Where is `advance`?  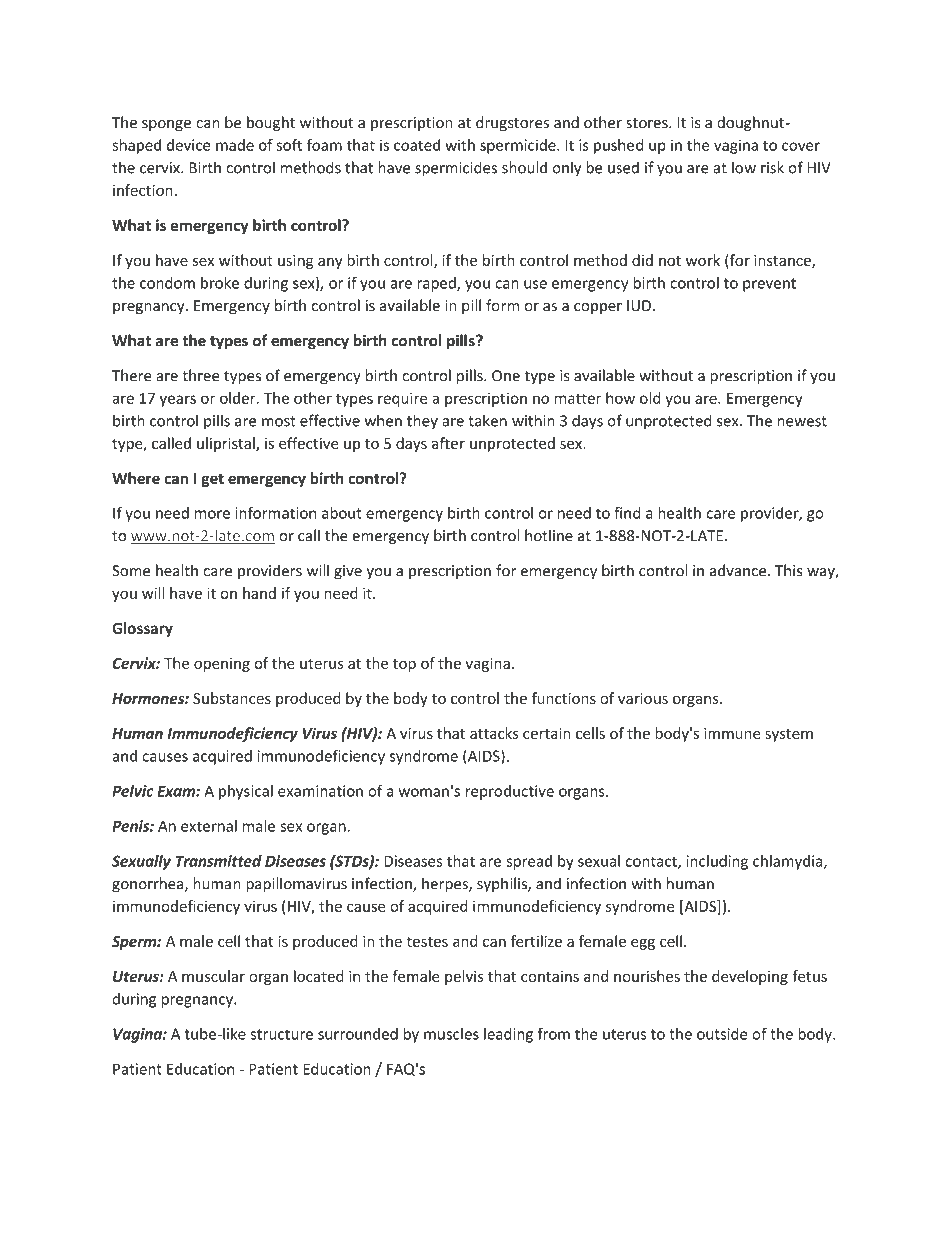 advance is located at coordinates (739, 570).
